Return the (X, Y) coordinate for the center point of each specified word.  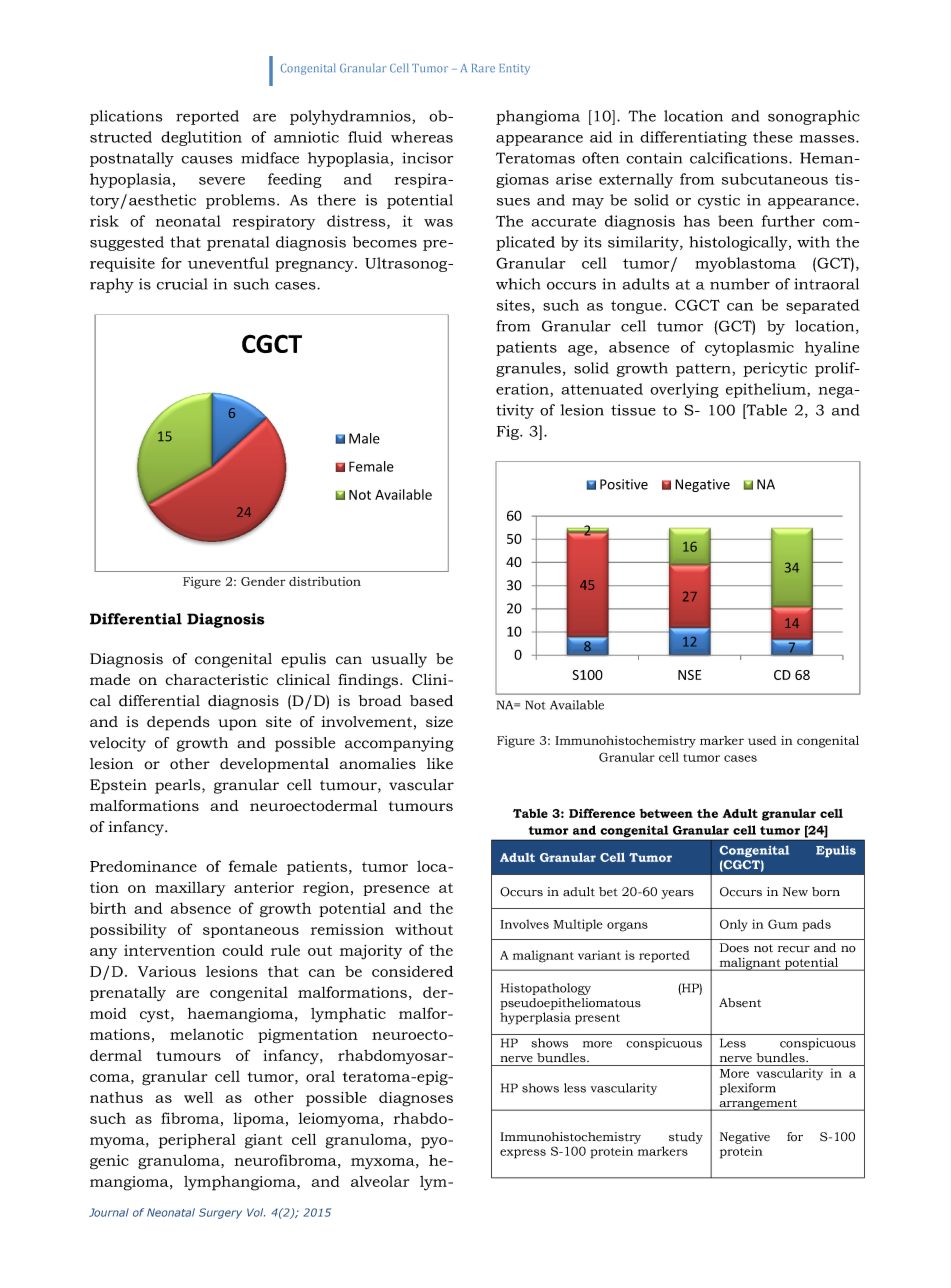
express (523, 1154)
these (773, 137)
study (686, 1138)
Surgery (220, 1213)
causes (207, 160)
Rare (483, 68)
